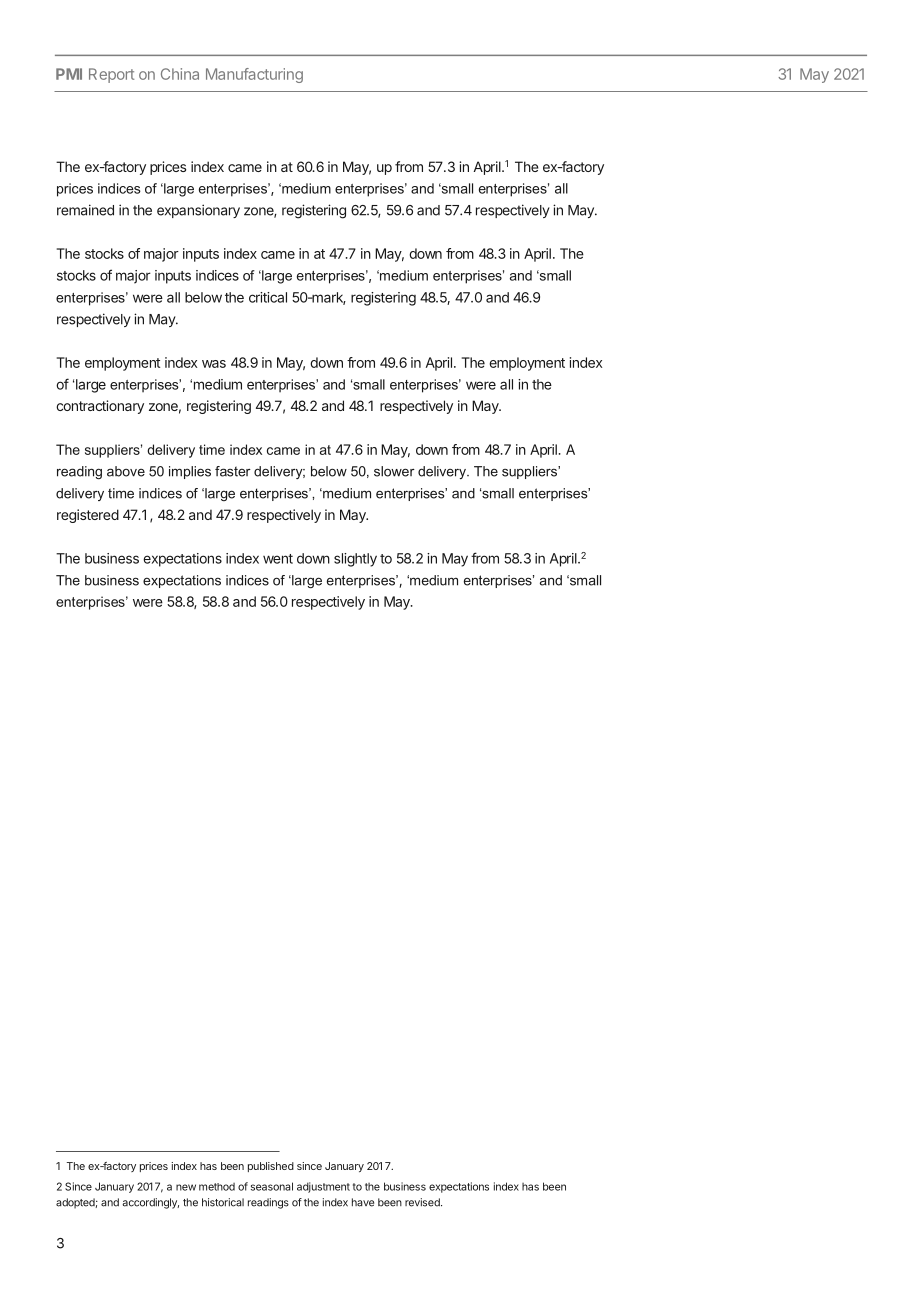  Describe the element at coordinates (217, 1187) in the page. I see `method` at that location.
